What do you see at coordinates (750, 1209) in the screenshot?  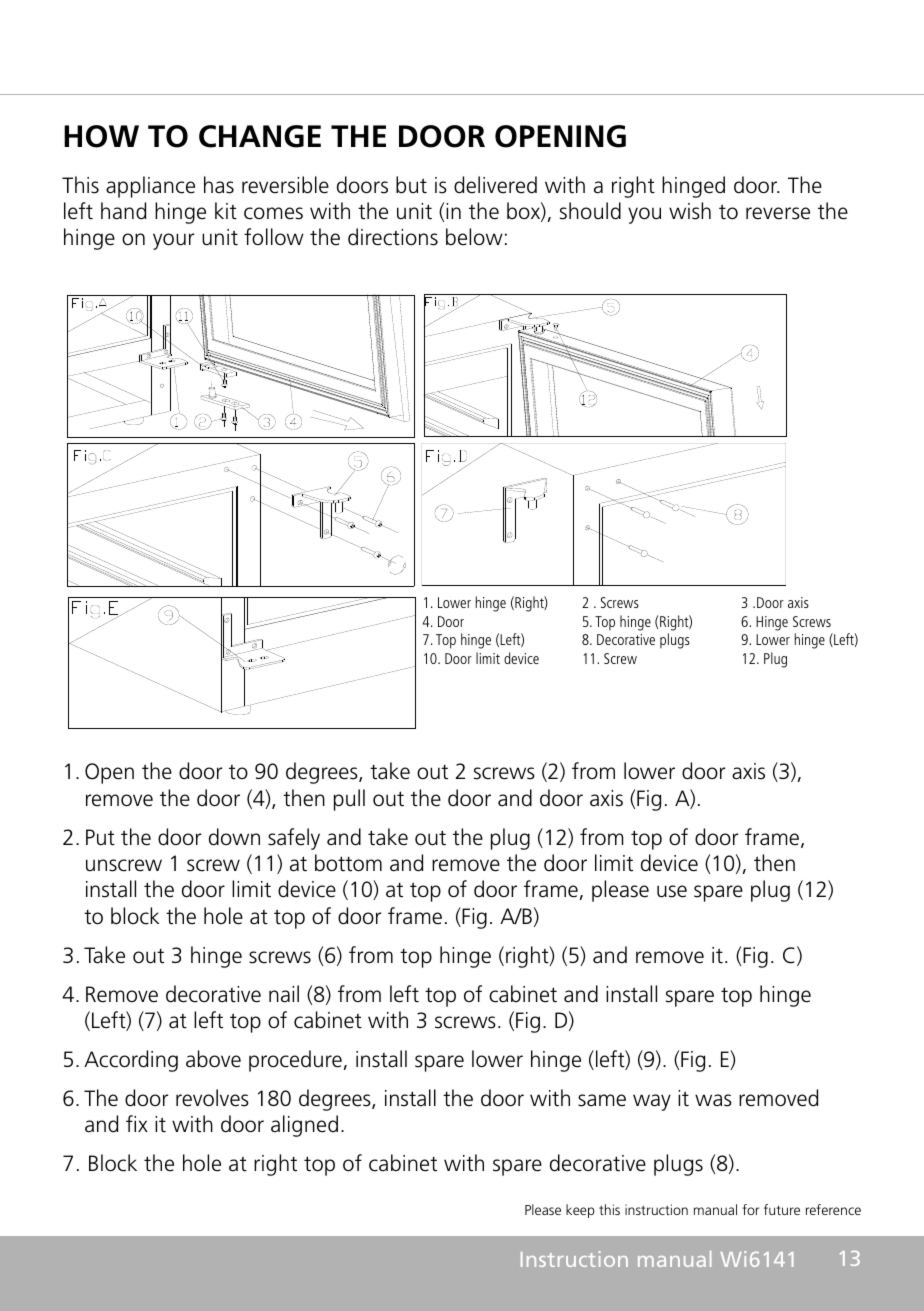 I see `for` at bounding box center [750, 1209].
